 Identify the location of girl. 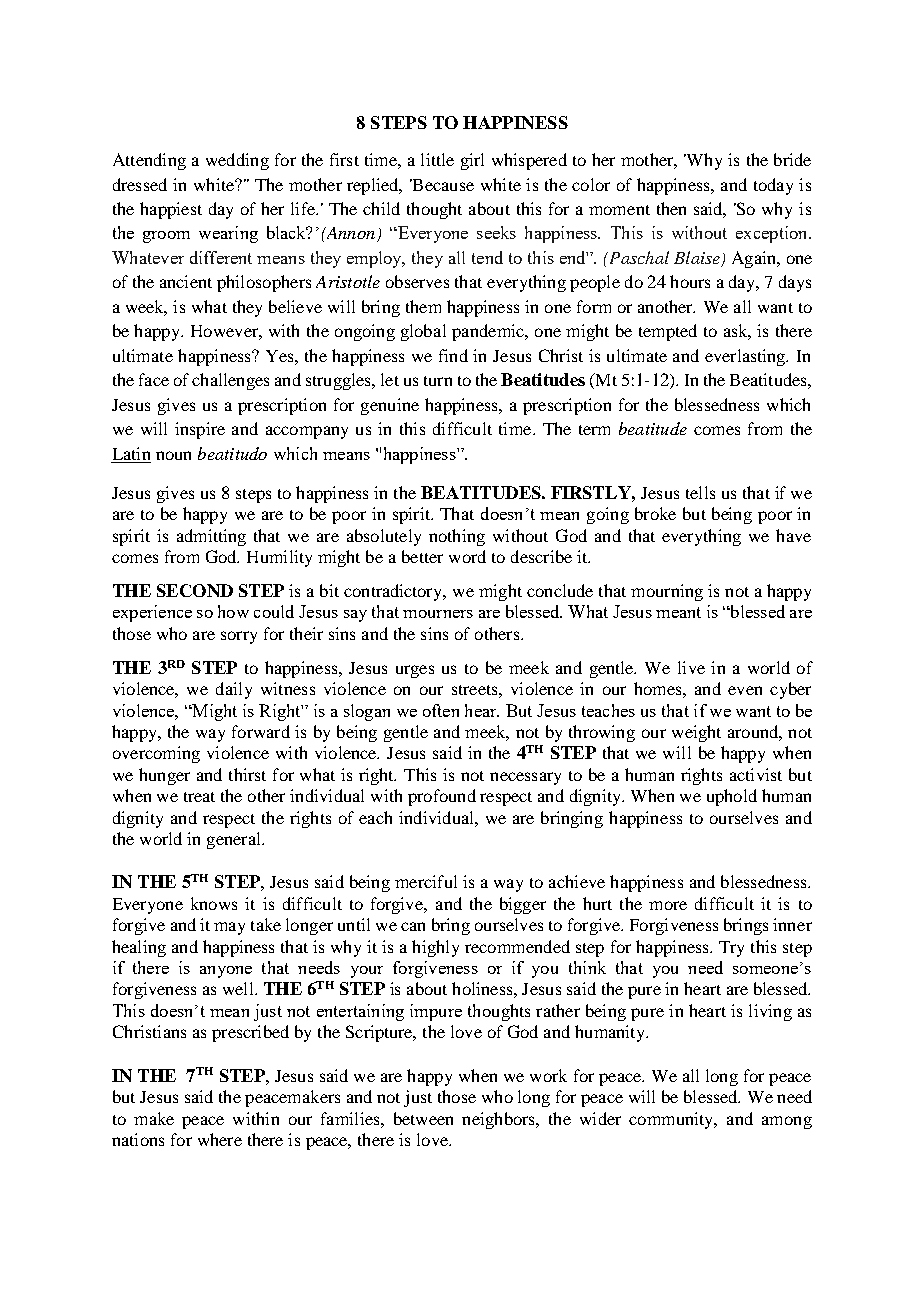
(472, 161).
